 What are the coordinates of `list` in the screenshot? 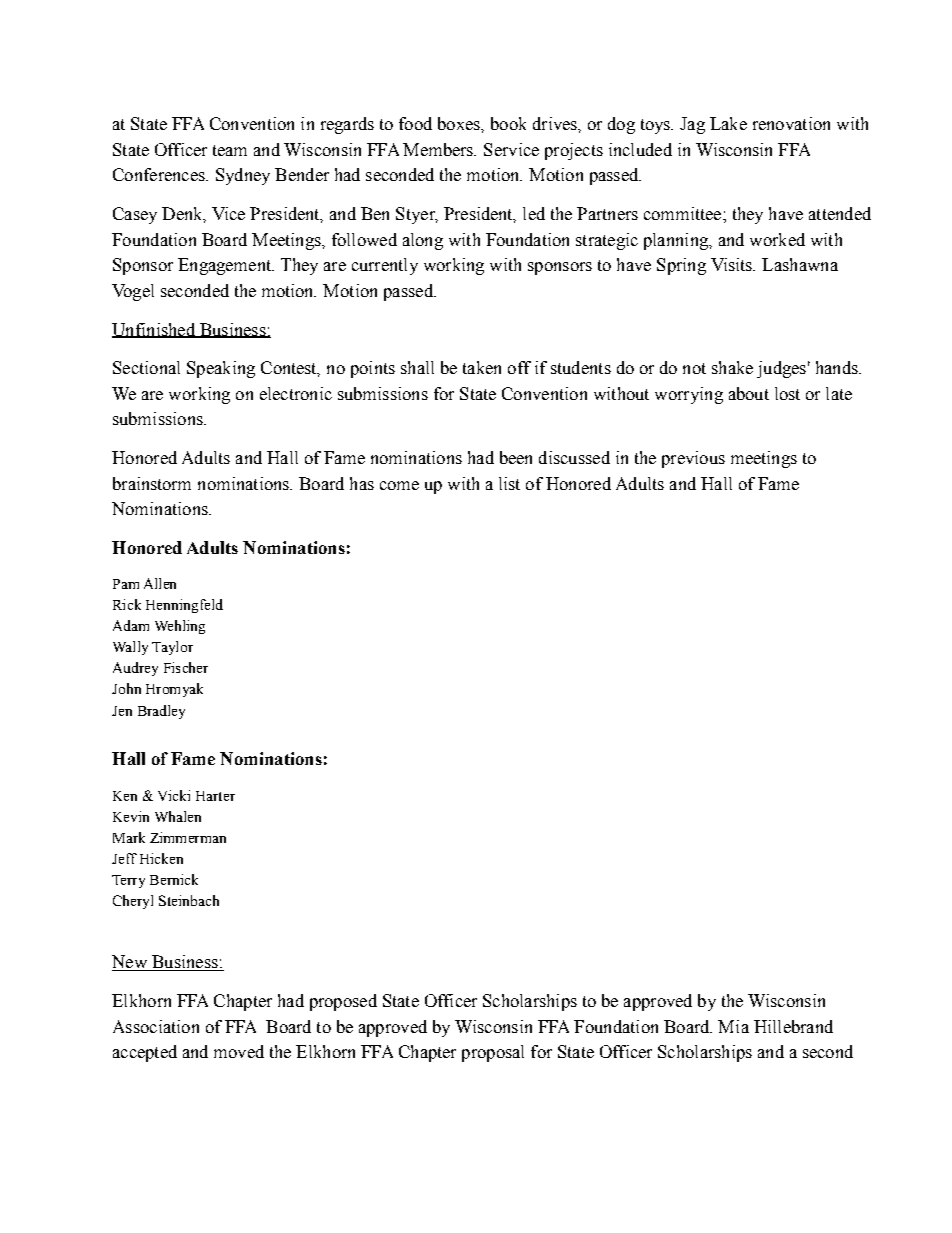 It's located at (509, 483).
